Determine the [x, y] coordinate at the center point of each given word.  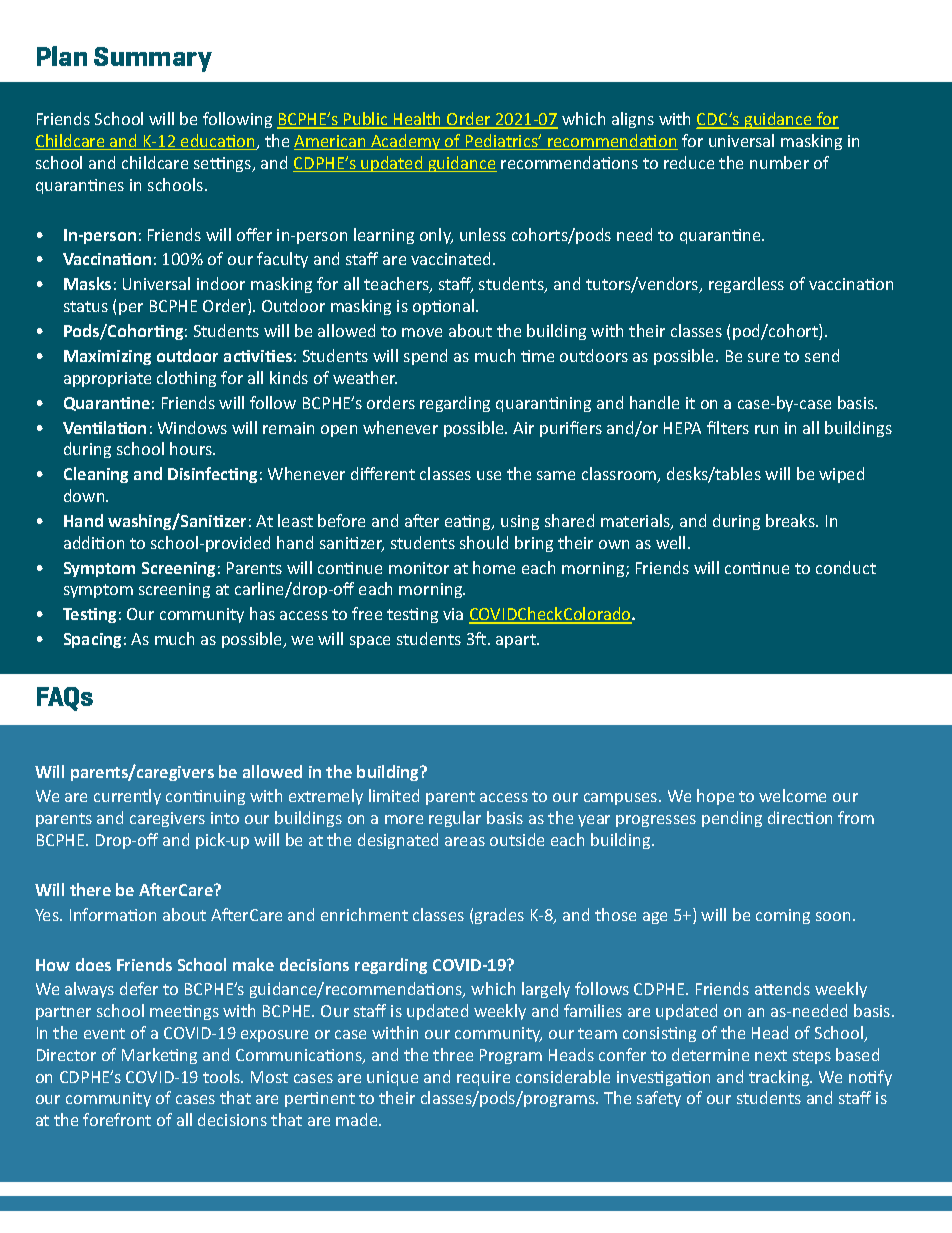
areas [465, 841]
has [262, 613]
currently [127, 797]
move [422, 332]
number [779, 162]
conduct [846, 567]
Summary [153, 59]
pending [732, 819]
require [483, 1078]
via [453, 614]
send [822, 355]
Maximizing [107, 357]
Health [418, 120]
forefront [117, 1119]
